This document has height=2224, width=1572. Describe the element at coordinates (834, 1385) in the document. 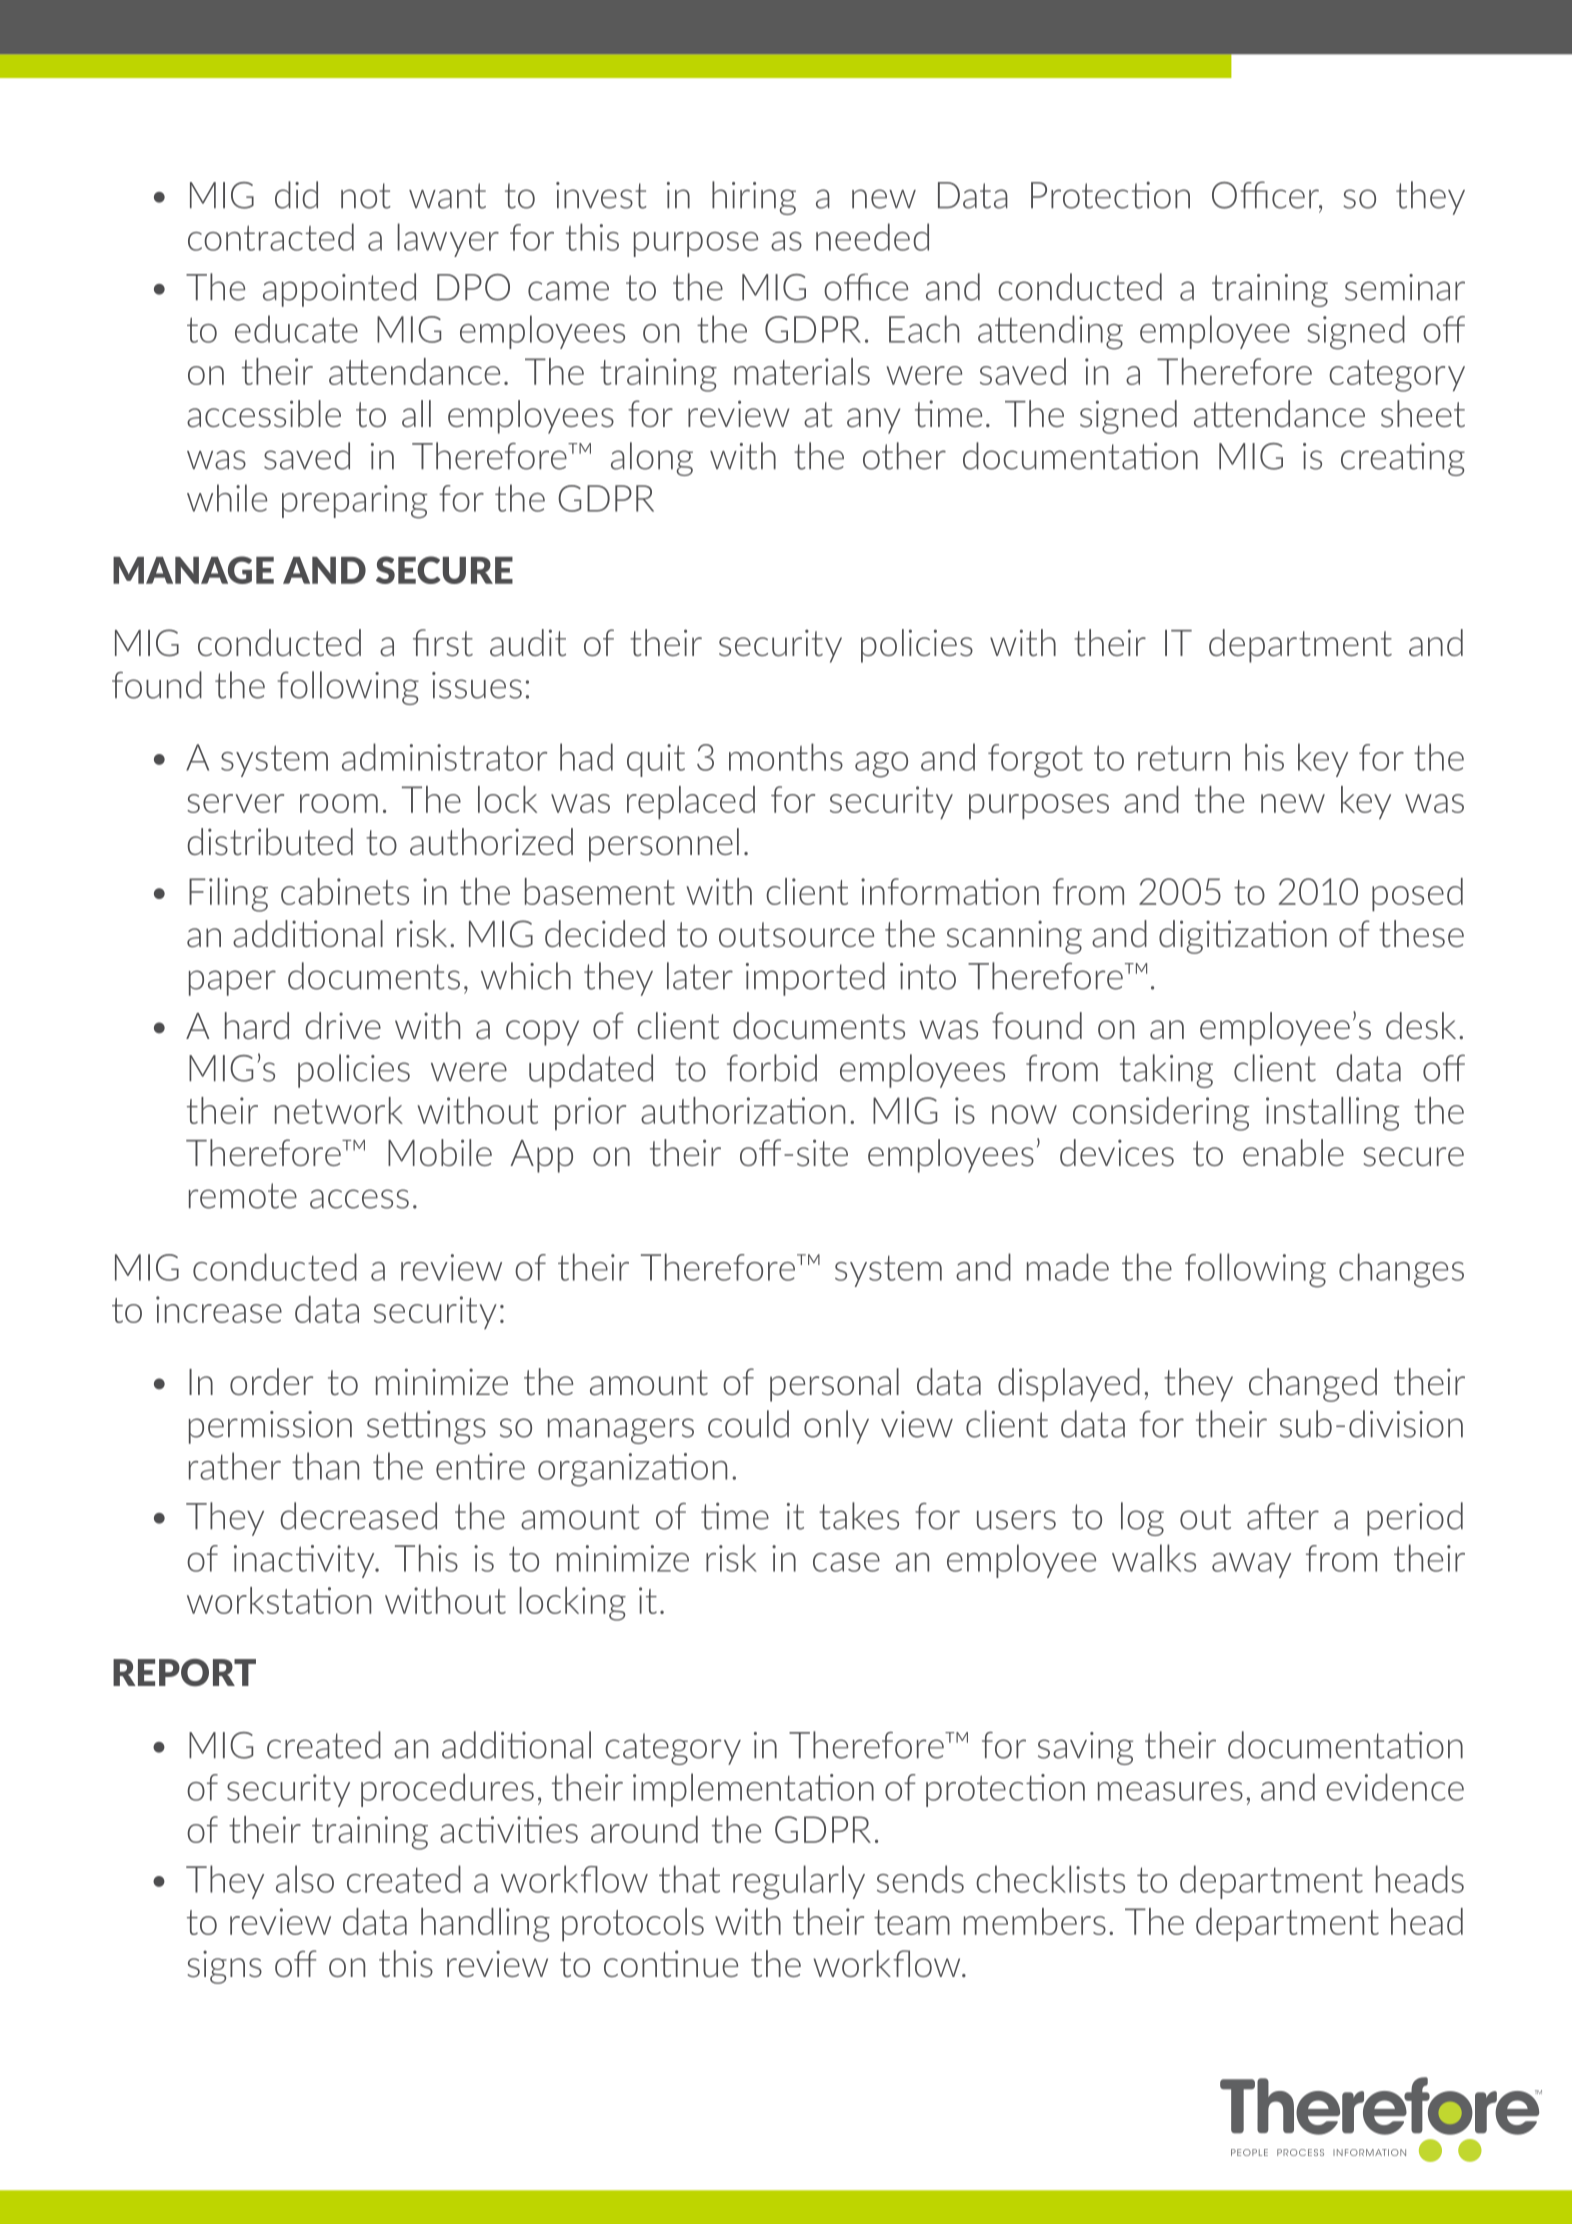

I see `personal` at that location.
